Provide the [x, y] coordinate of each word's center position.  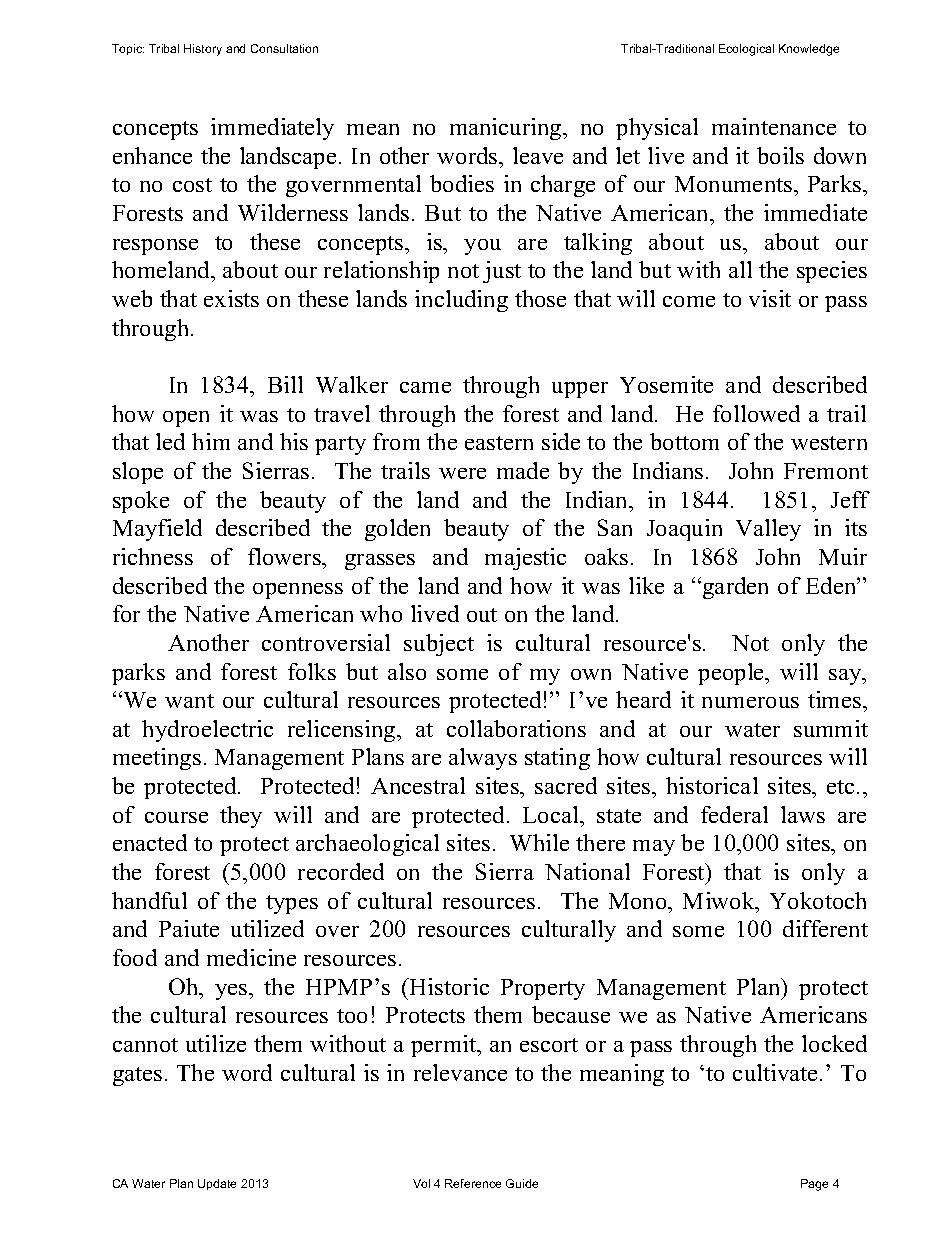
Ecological [746, 50]
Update [217, 1184]
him [211, 441]
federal [734, 814]
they [241, 817]
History [203, 50]
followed [756, 413]
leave [538, 155]
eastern [499, 443]
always [483, 759]
